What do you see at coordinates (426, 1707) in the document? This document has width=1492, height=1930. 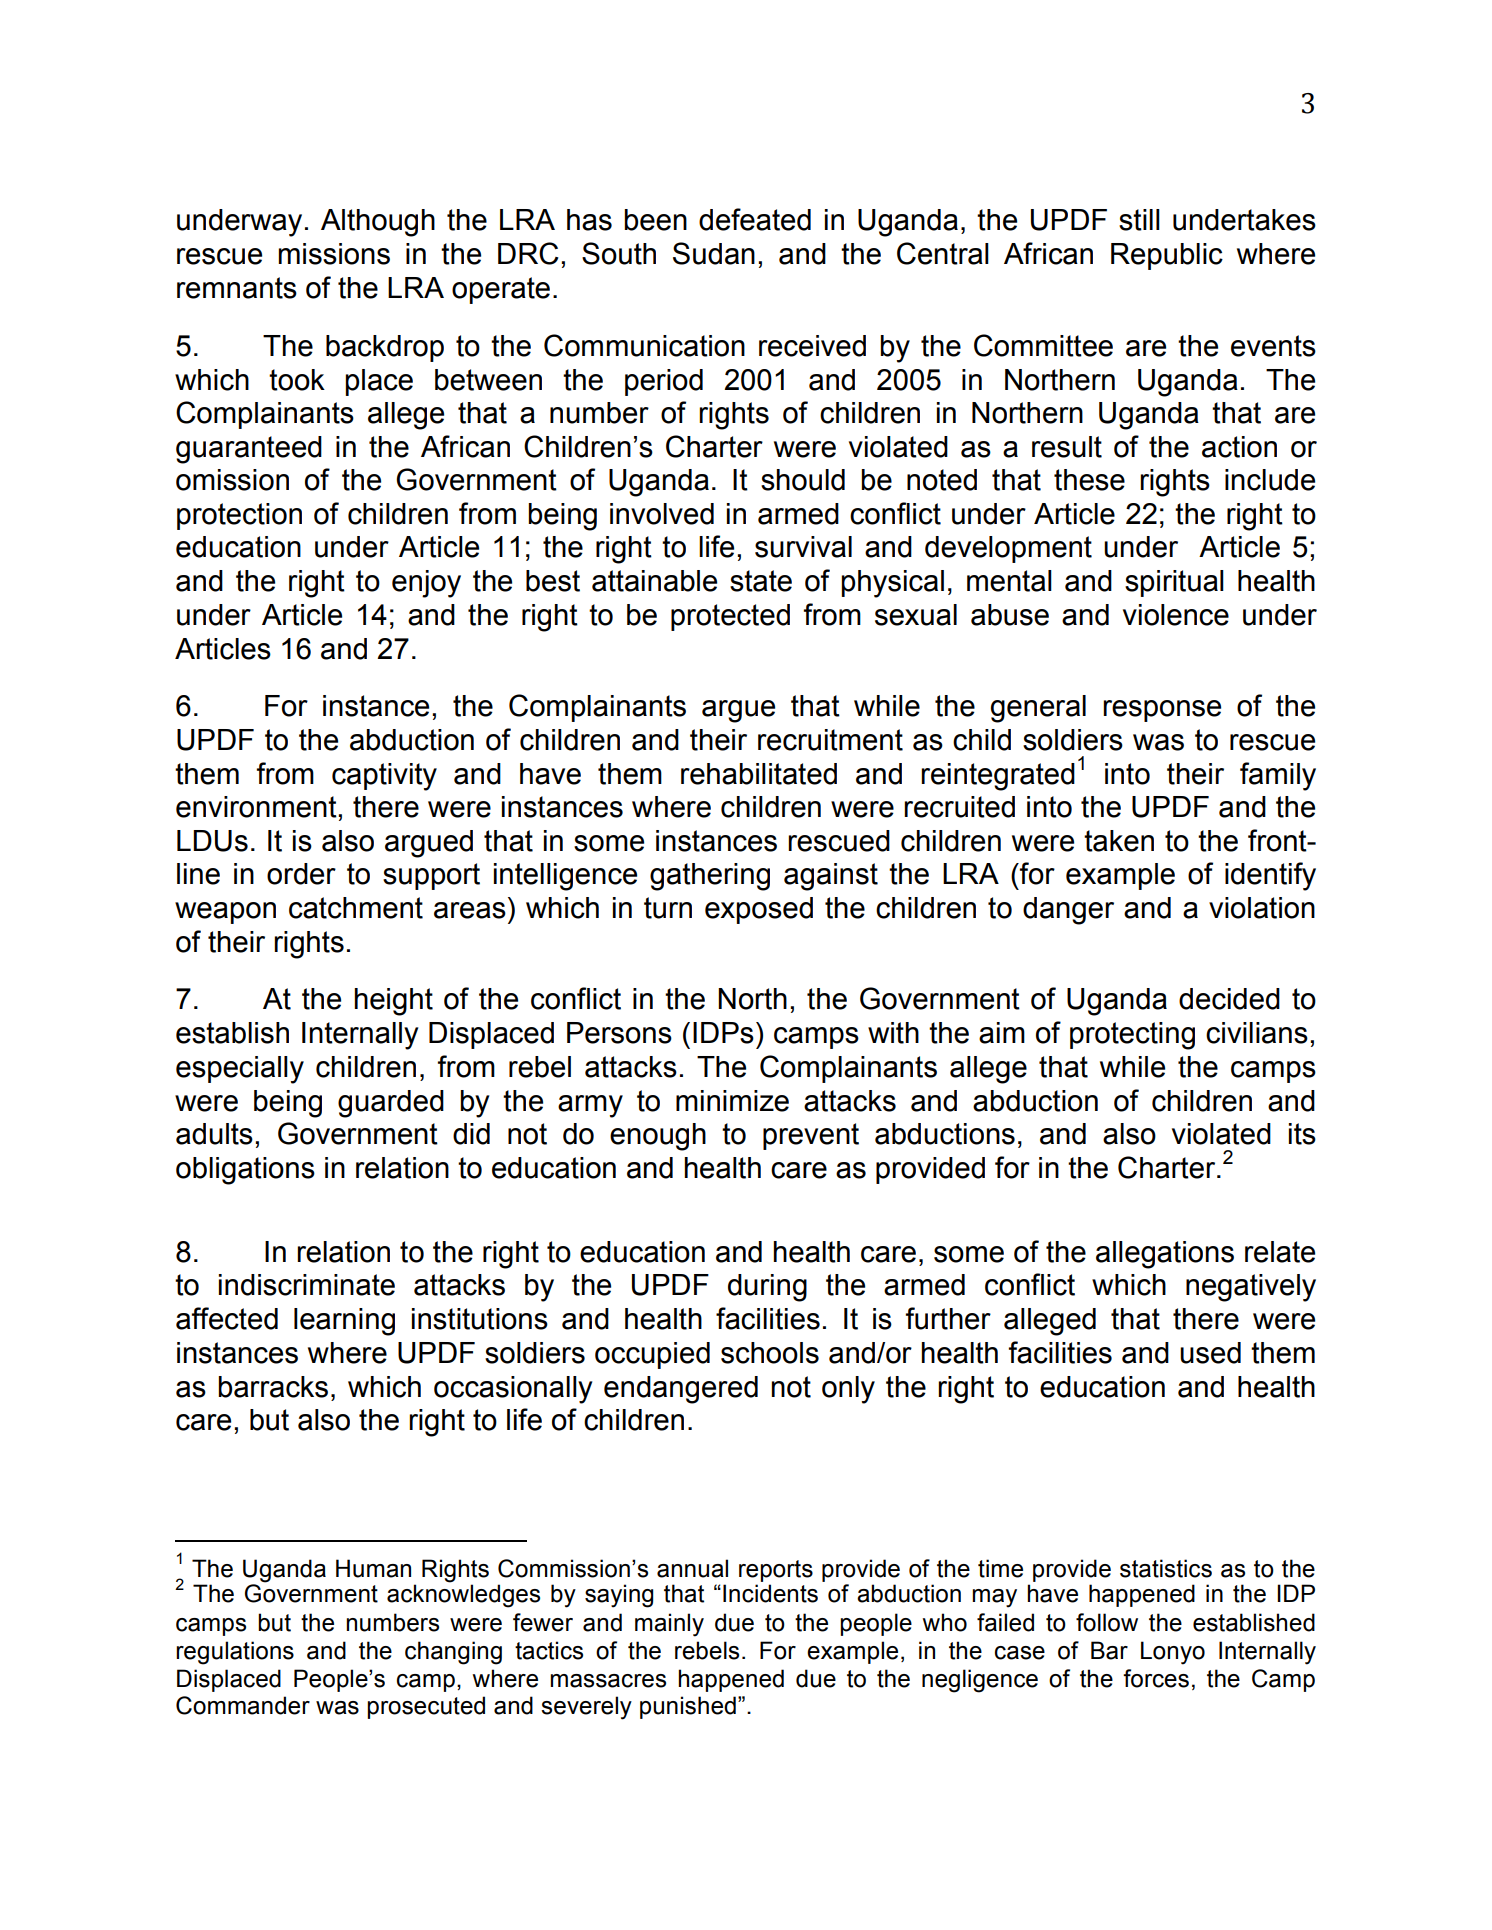 I see `prosecuted` at bounding box center [426, 1707].
